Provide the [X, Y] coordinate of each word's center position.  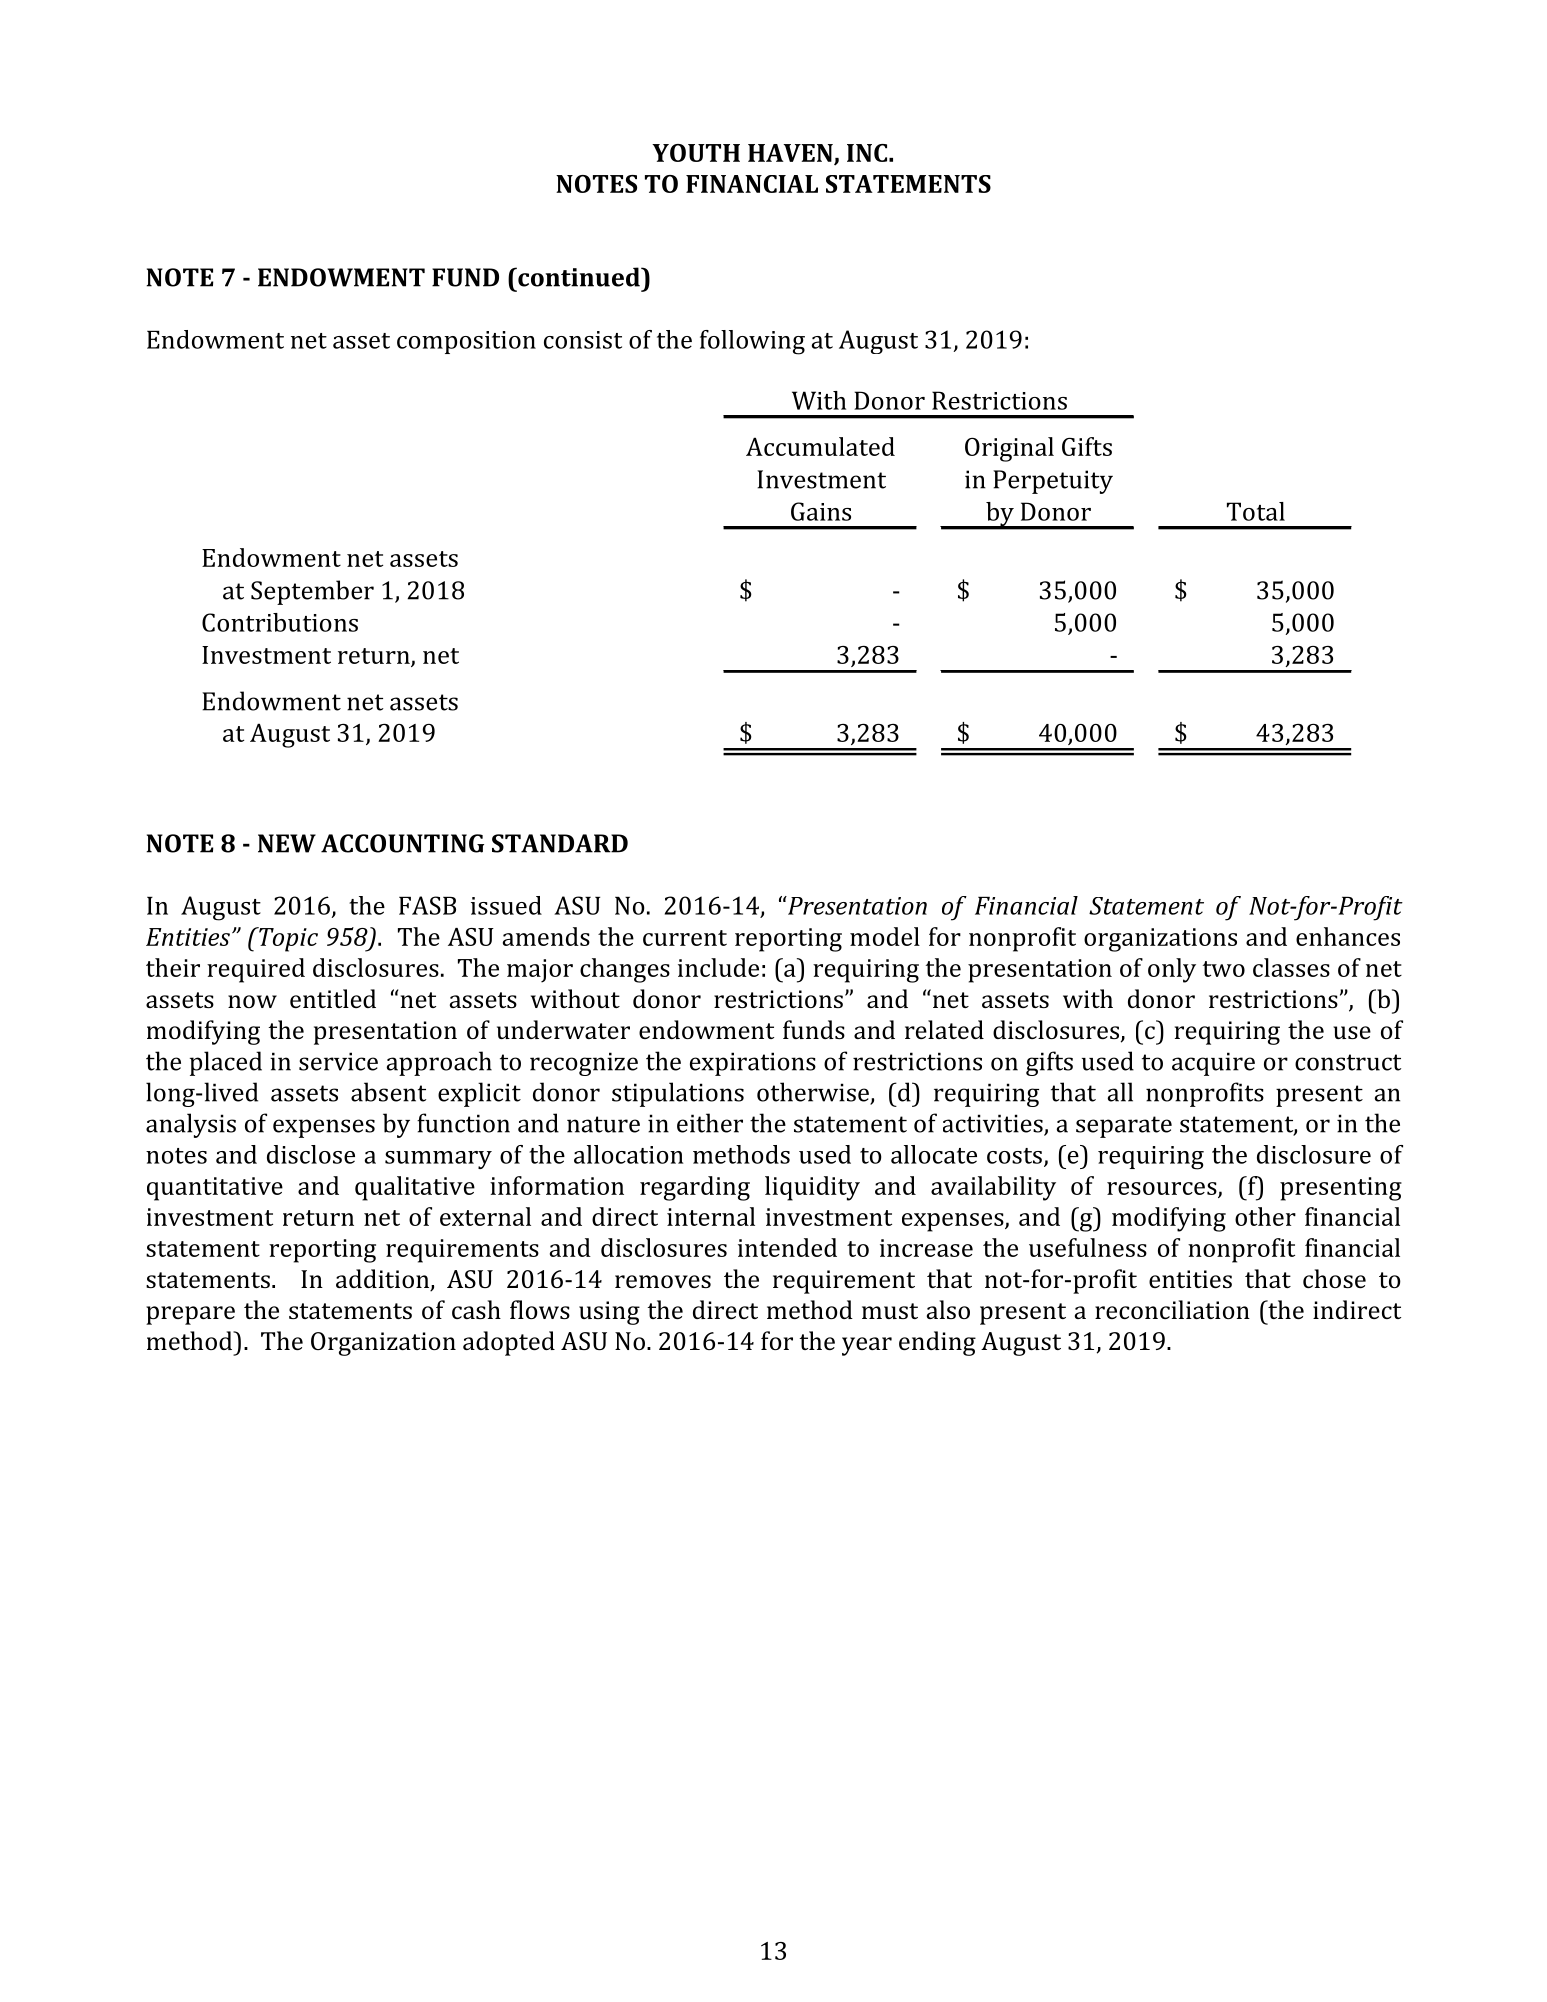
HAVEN [791, 154]
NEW [287, 843]
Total [1256, 511]
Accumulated [820, 446]
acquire [1213, 1064]
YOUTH [696, 153]
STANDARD [560, 843]
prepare [190, 1315]
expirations [753, 1064]
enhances [1348, 936]
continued [579, 277]
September [312, 592]
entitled [333, 998]
